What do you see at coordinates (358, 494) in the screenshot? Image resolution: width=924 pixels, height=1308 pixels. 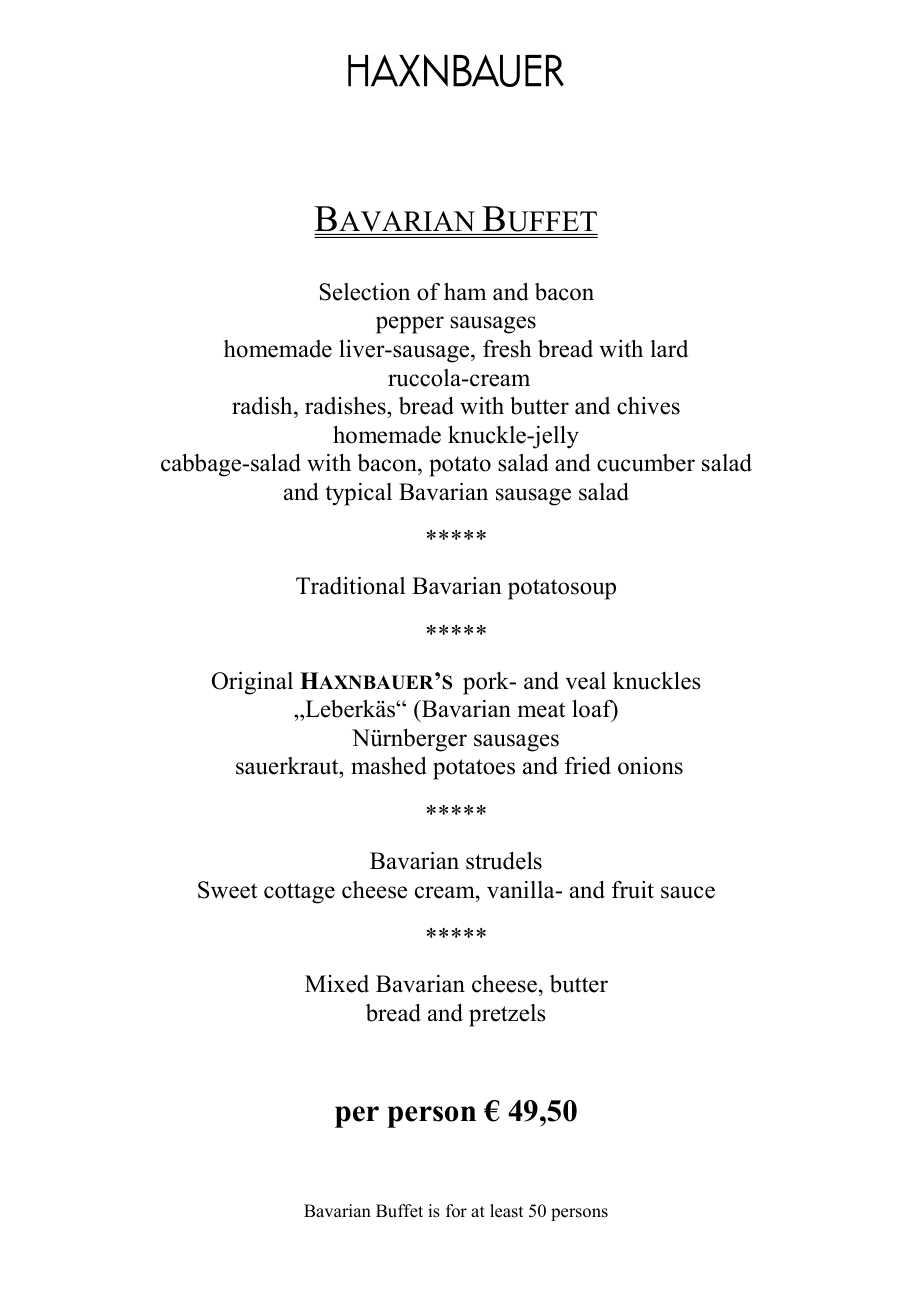 I see `typical` at bounding box center [358, 494].
